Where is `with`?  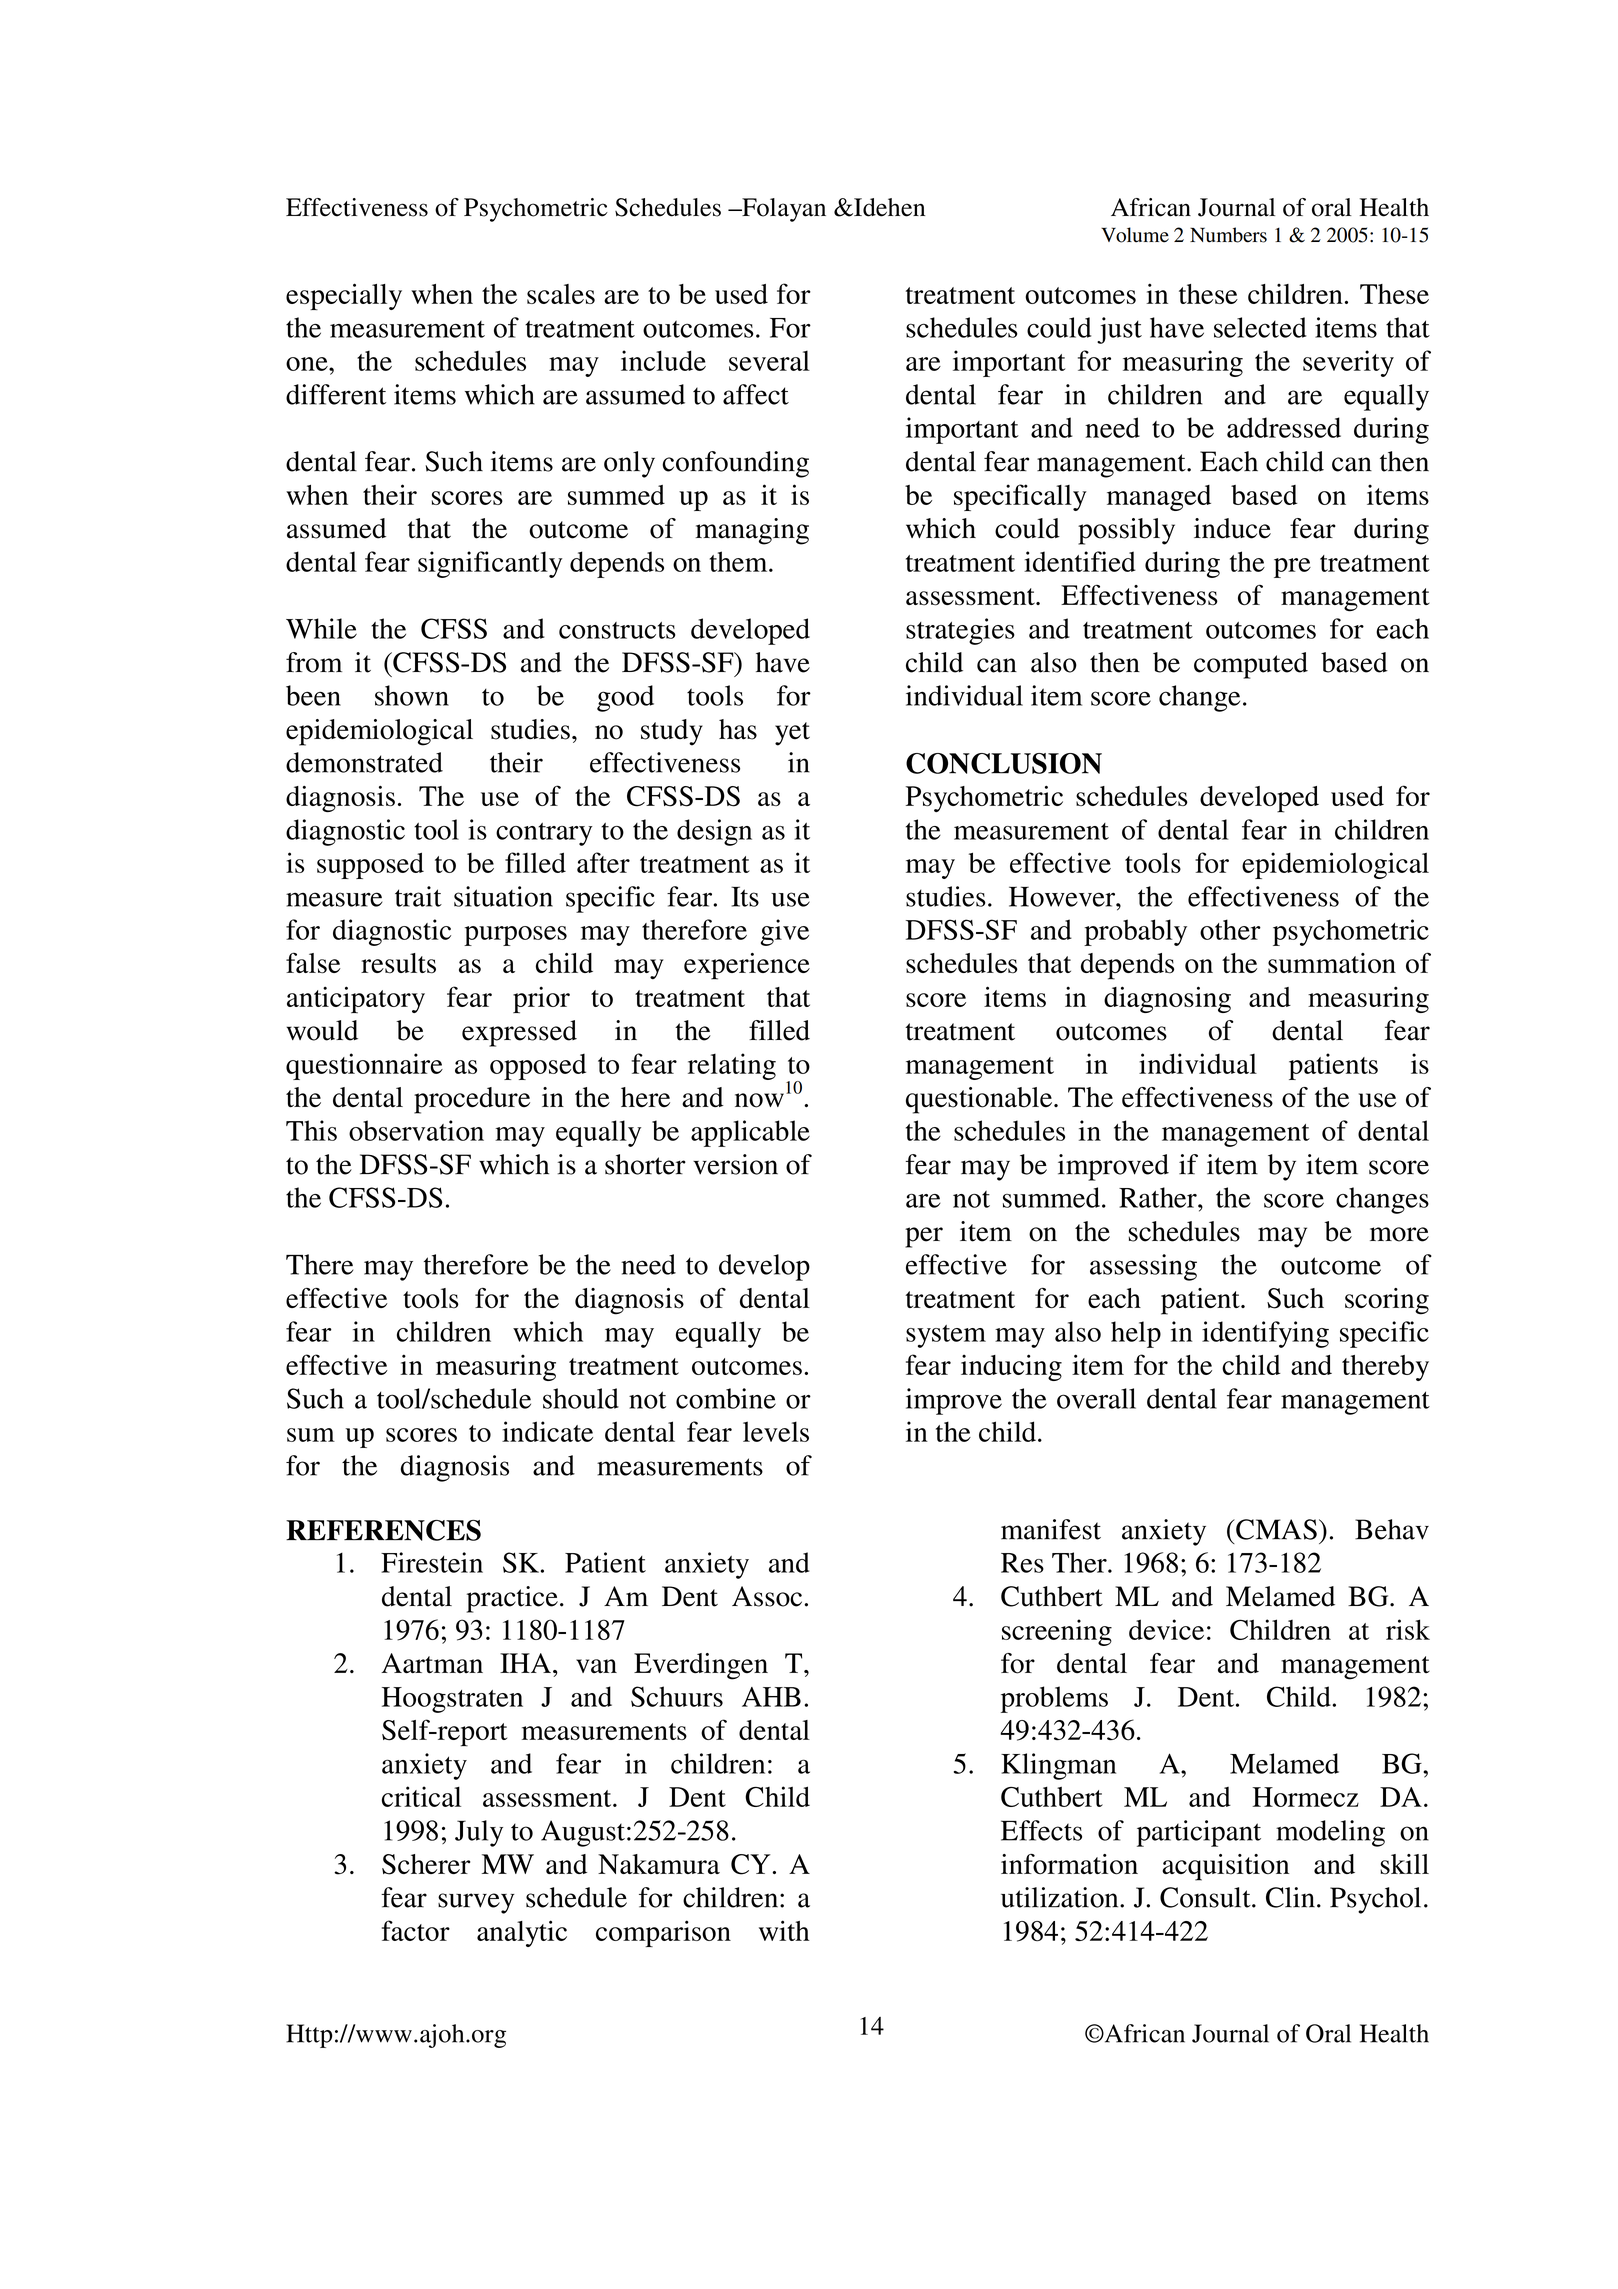 with is located at coordinates (784, 1930).
